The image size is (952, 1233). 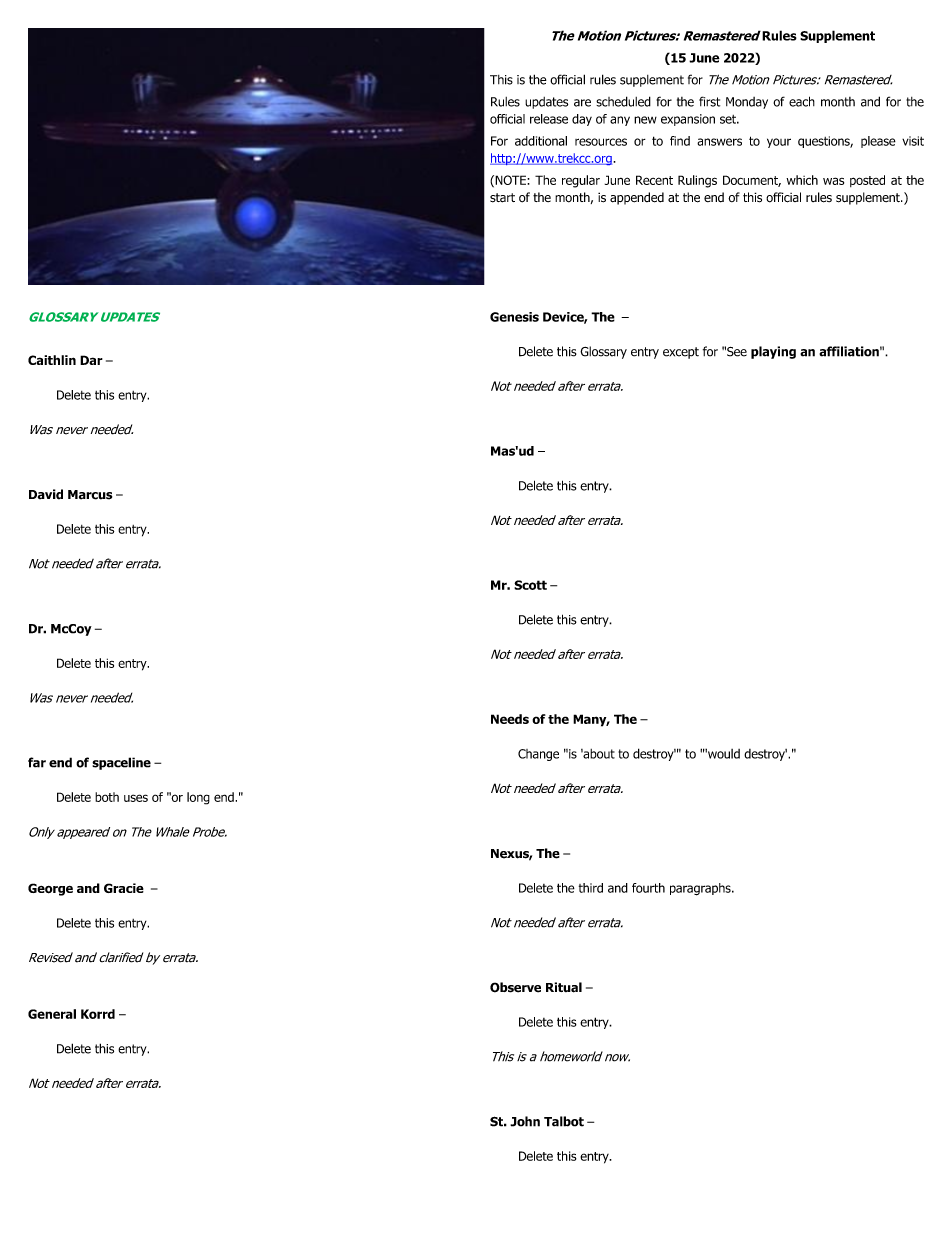 What do you see at coordinates (541, 141) in the image?
I see `additional` at bounding box center [541, 141].
